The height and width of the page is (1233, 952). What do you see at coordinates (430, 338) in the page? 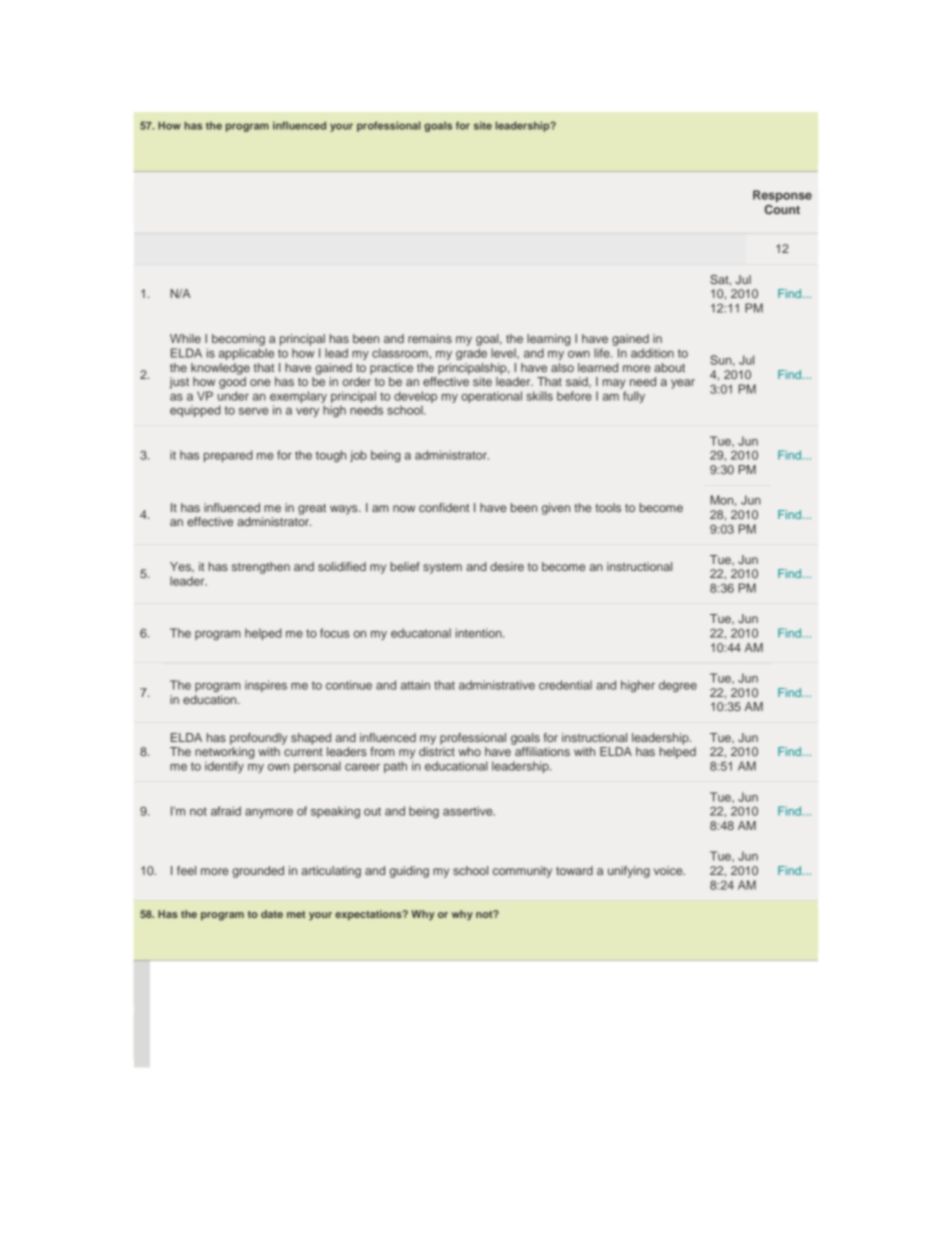
I see `remains` at bounding box center [430, 338].
